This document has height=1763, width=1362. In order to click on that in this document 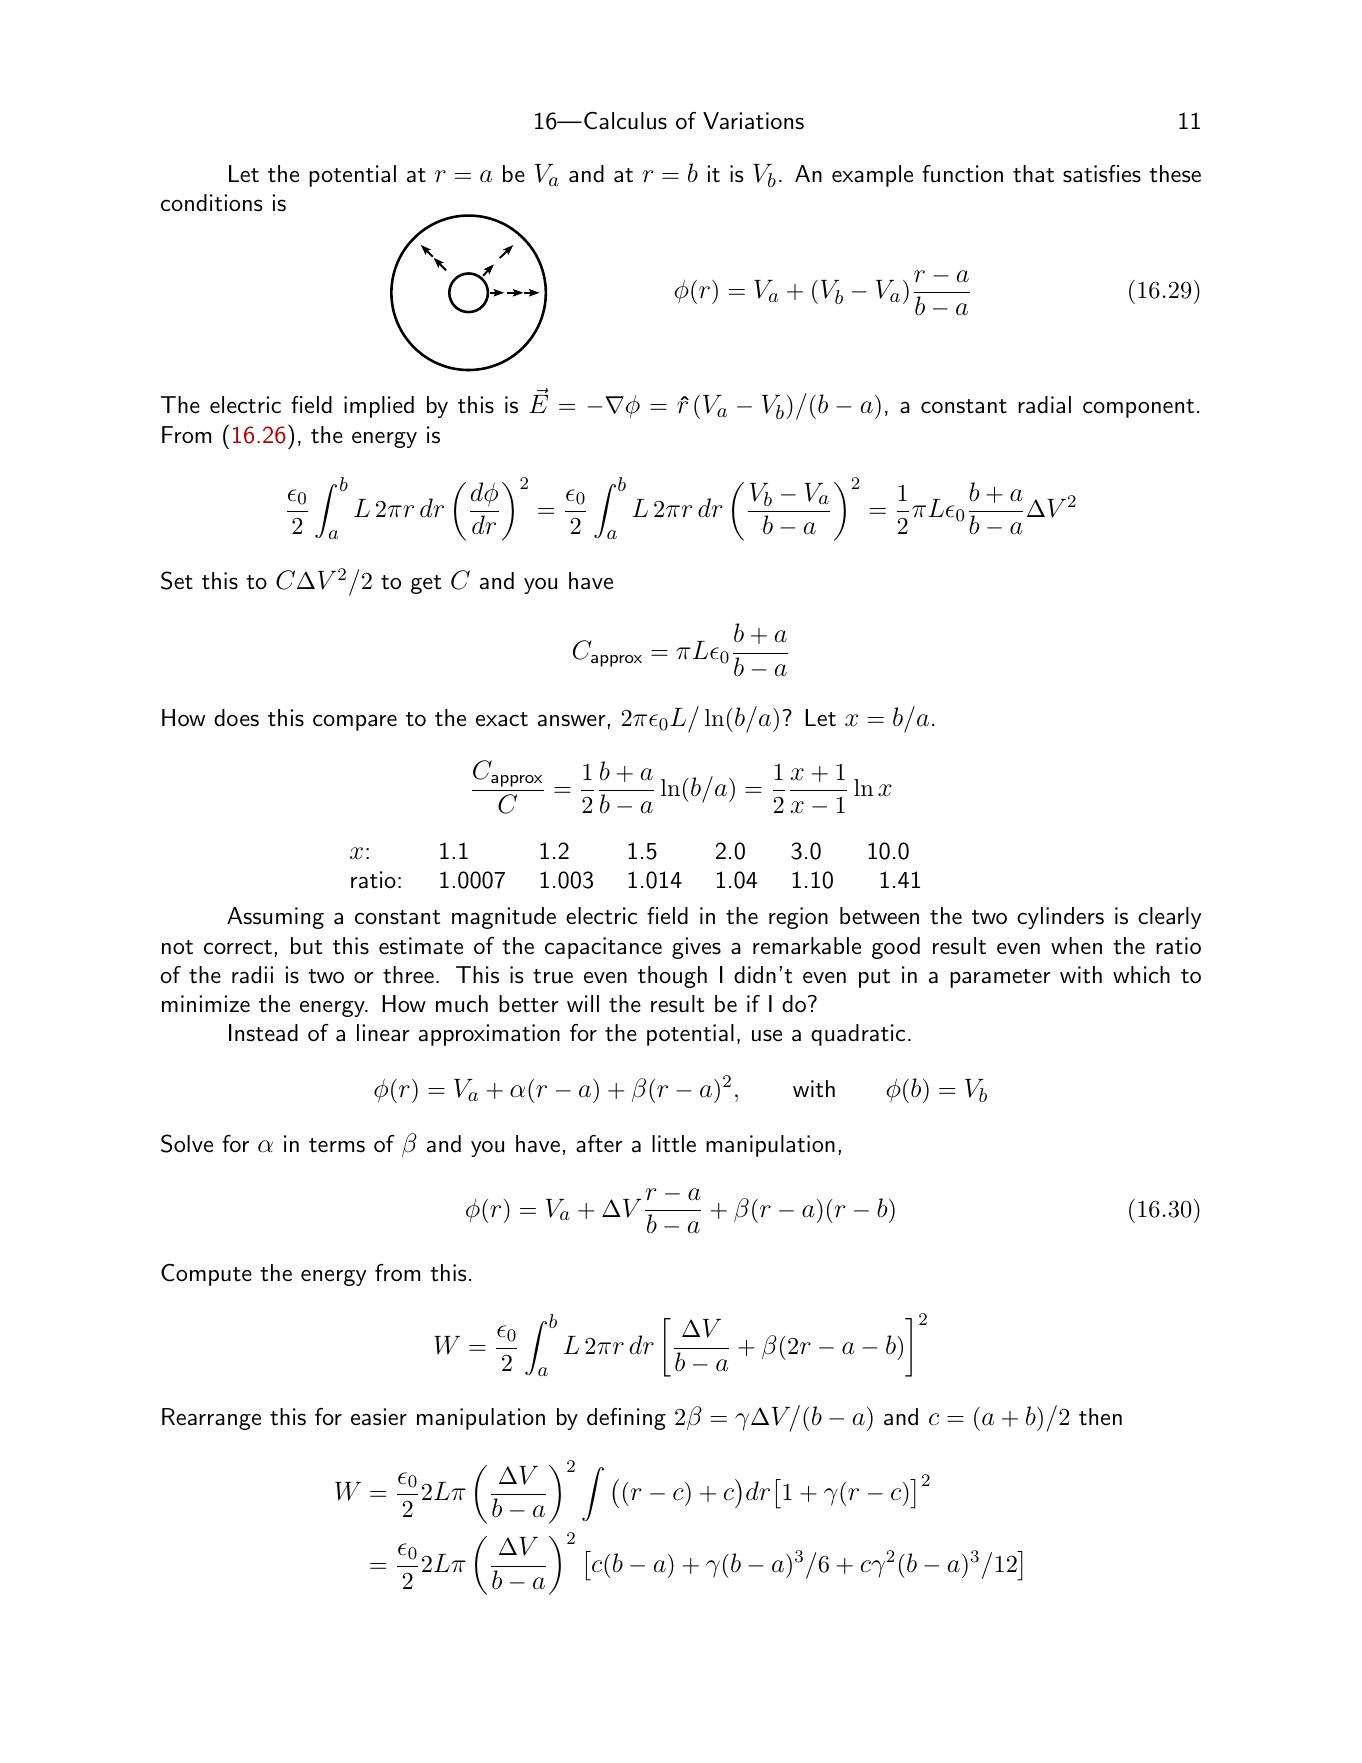, I will do `click(1033, 174)`.
